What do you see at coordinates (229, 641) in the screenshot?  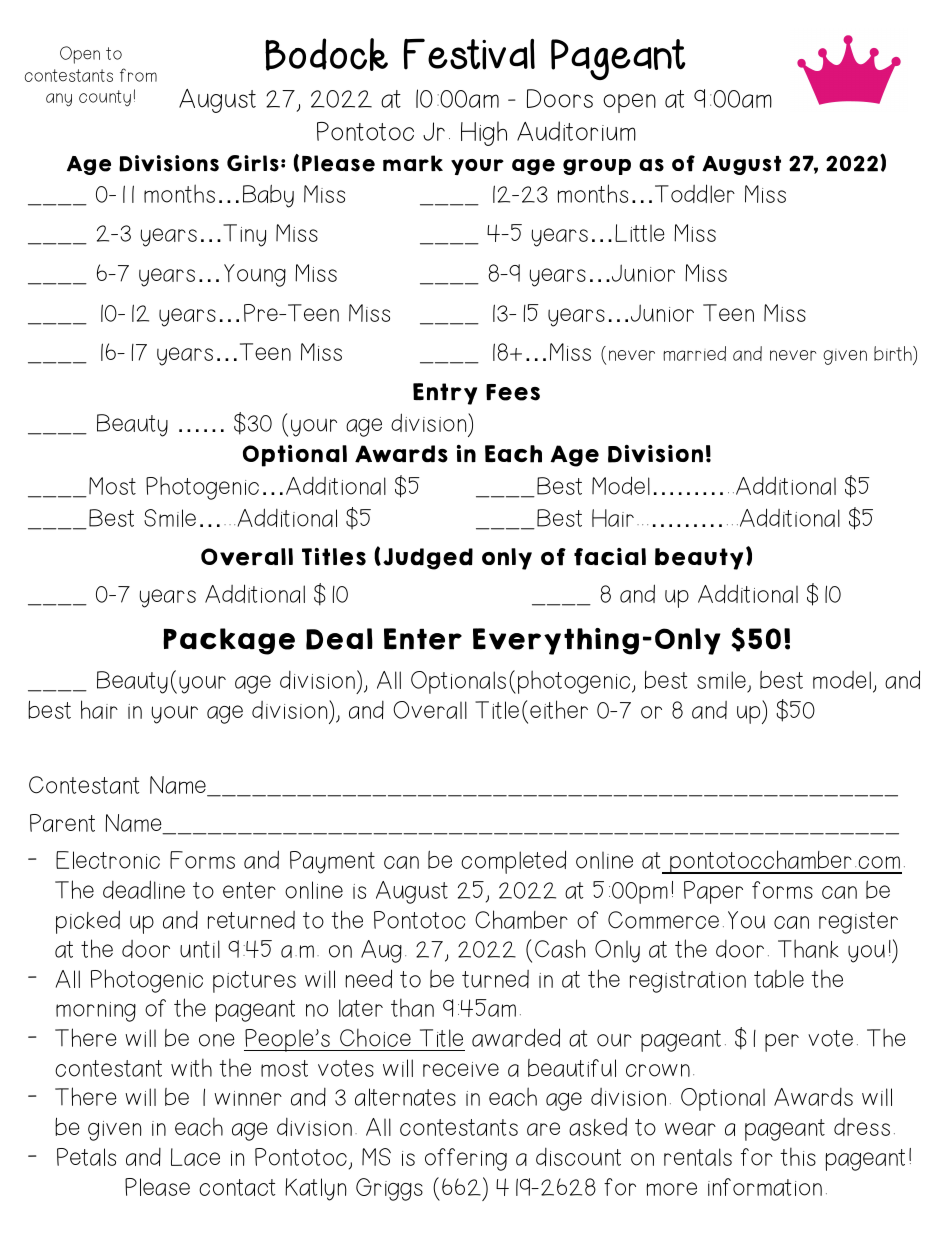 I see `Package` at bounding box center [229, 641].
